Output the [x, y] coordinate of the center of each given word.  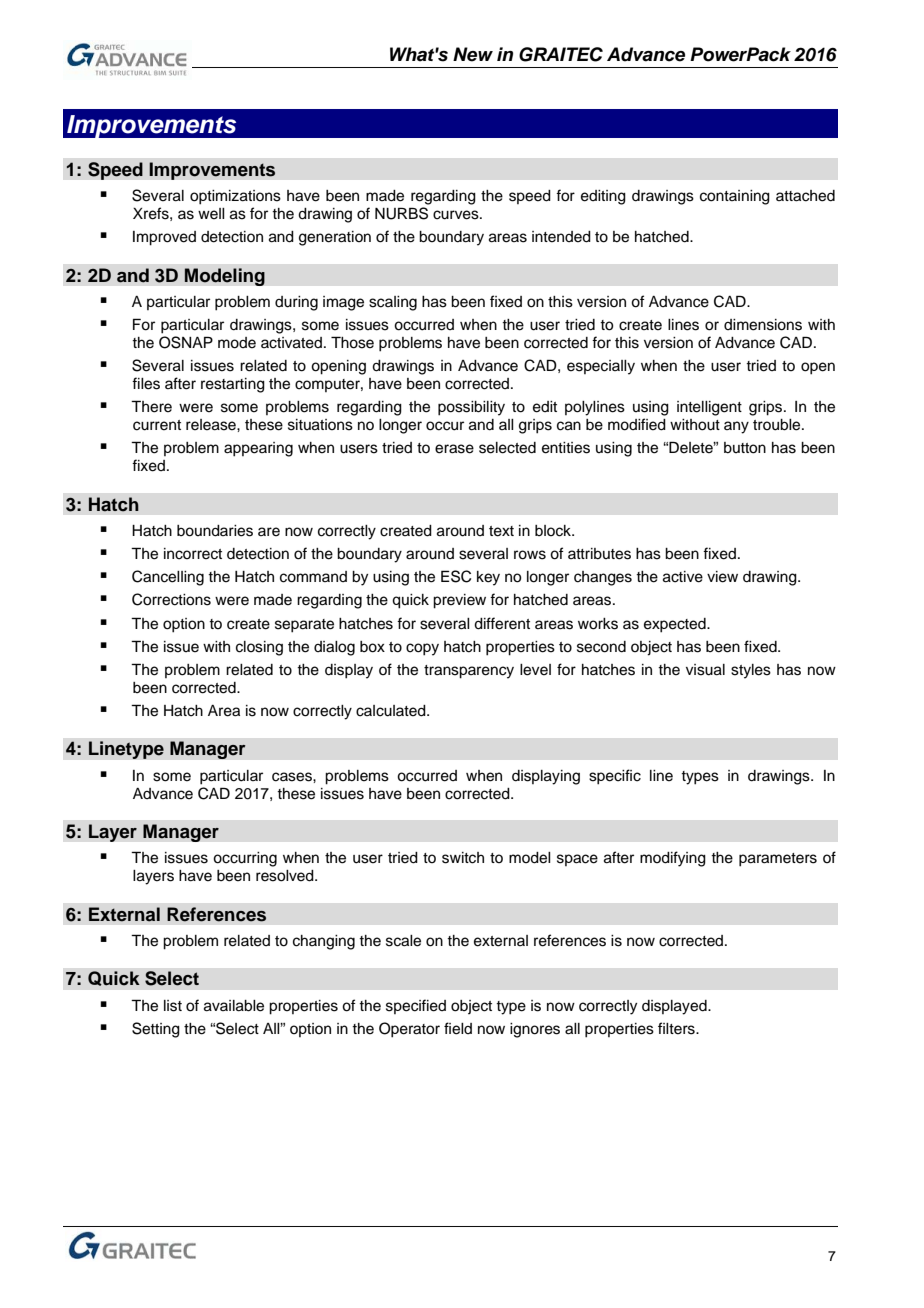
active [683, 577]
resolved [286, 876]
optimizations [235, 197]
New [473, 54]
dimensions [763, 325]
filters [677, 1028]
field [458, 1028]
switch [463, 858]
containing [735, 197]
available [234, 1006]
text [501, 531]
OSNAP [186, 342]
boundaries [215, 531]
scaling [393, 303]
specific [615, 777]
